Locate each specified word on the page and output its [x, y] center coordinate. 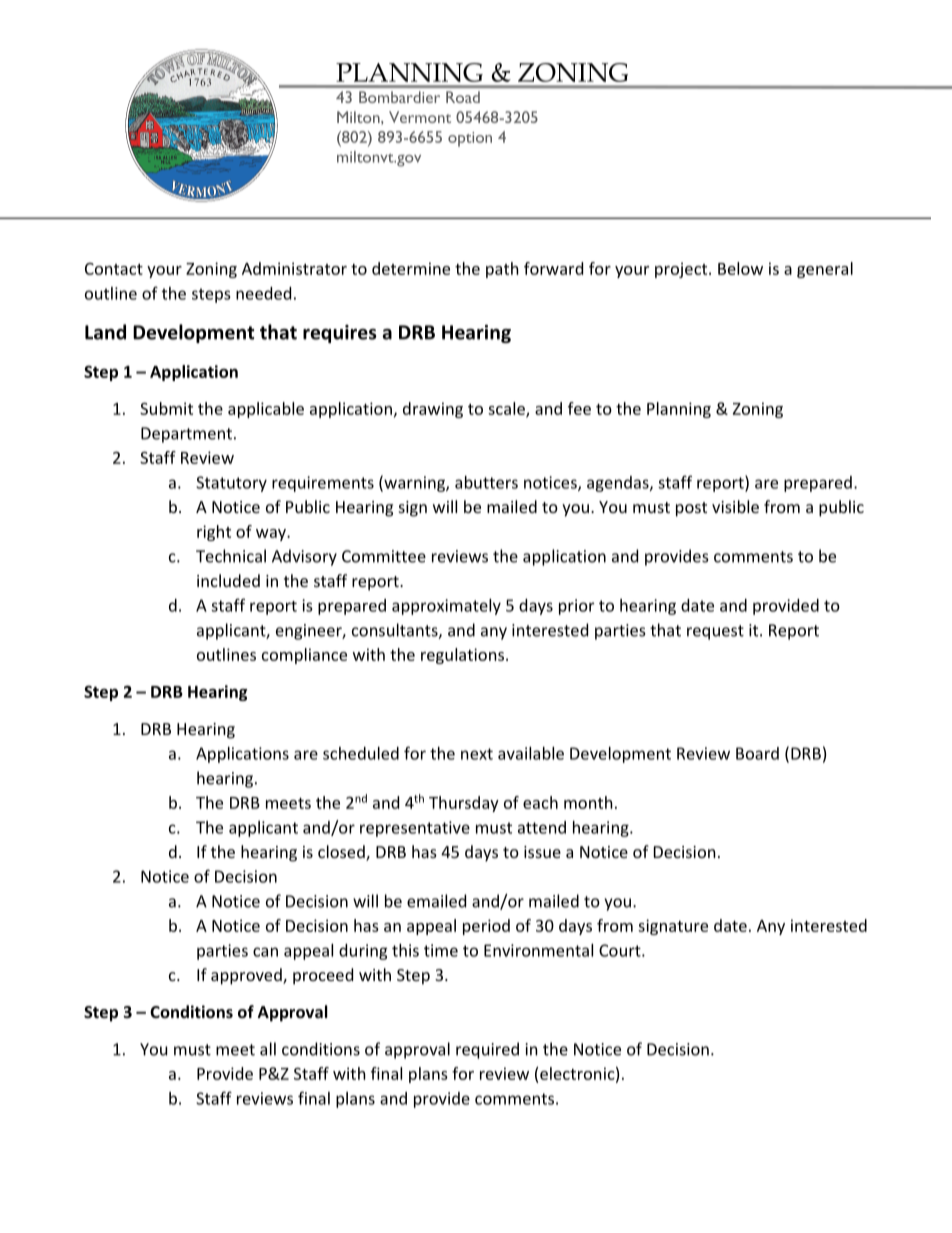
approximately [446, 607]
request [715, 632]
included [228, 580]
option [470, 139]
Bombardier [399, 97]
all [268, 1049]
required [487, 1050]
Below [740, 268]
